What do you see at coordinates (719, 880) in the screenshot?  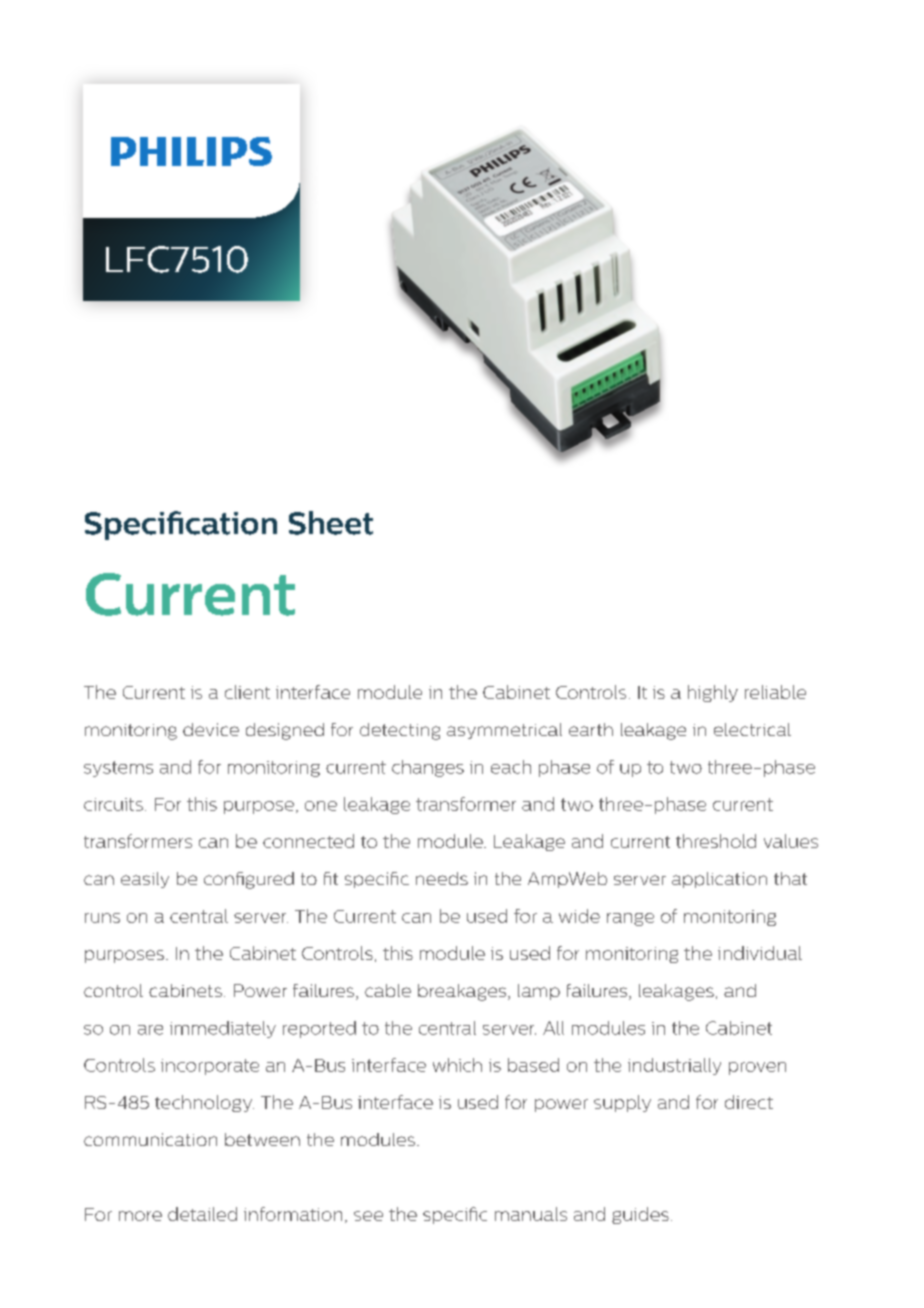 I see `application` at bounding box center [719, 880].
